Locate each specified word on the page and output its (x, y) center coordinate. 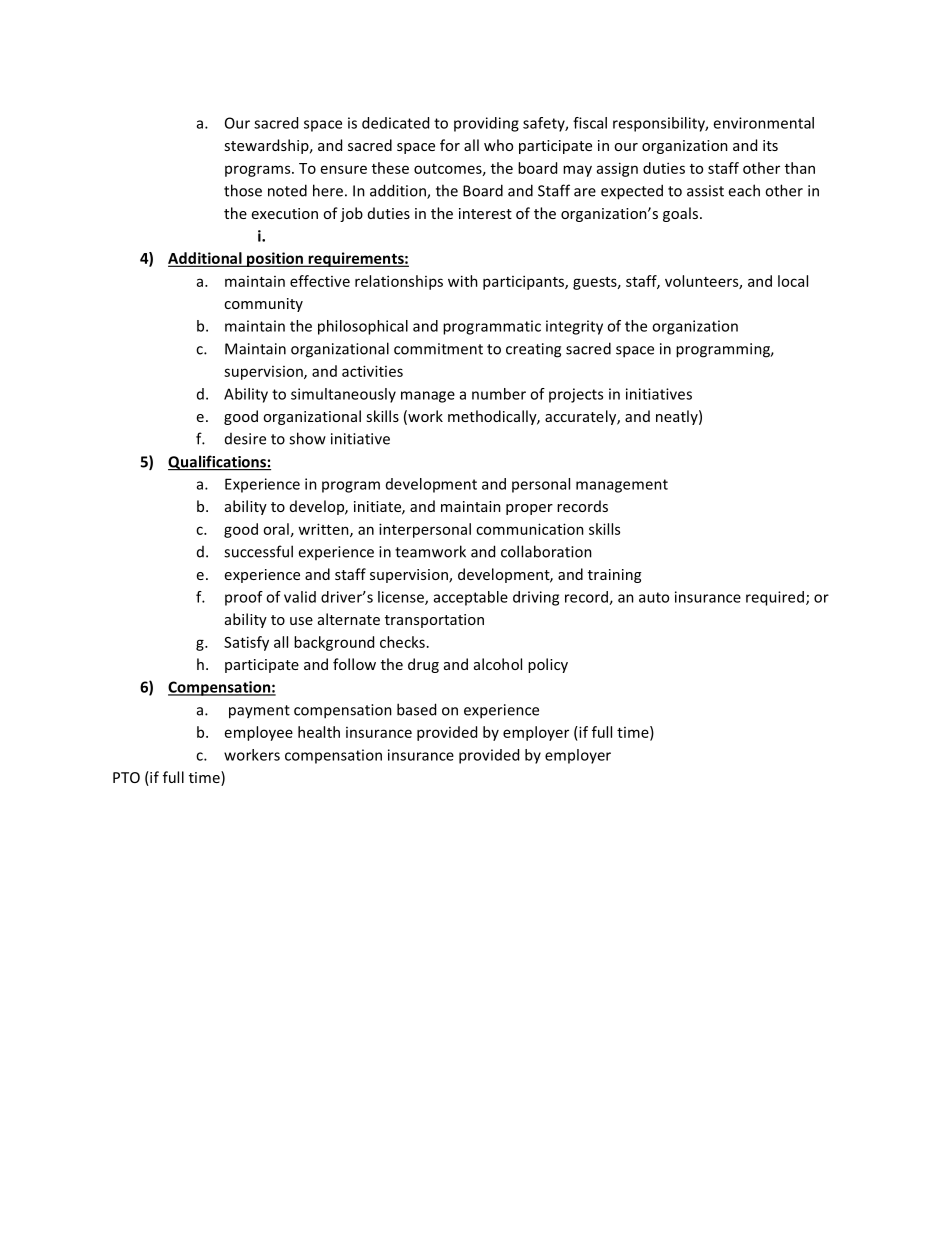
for (450, 145)
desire (245, 439)
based (416, 709)
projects (576, 395)
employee (259, 733)
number (499, 394)
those (243, 190)
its (770, 145)
